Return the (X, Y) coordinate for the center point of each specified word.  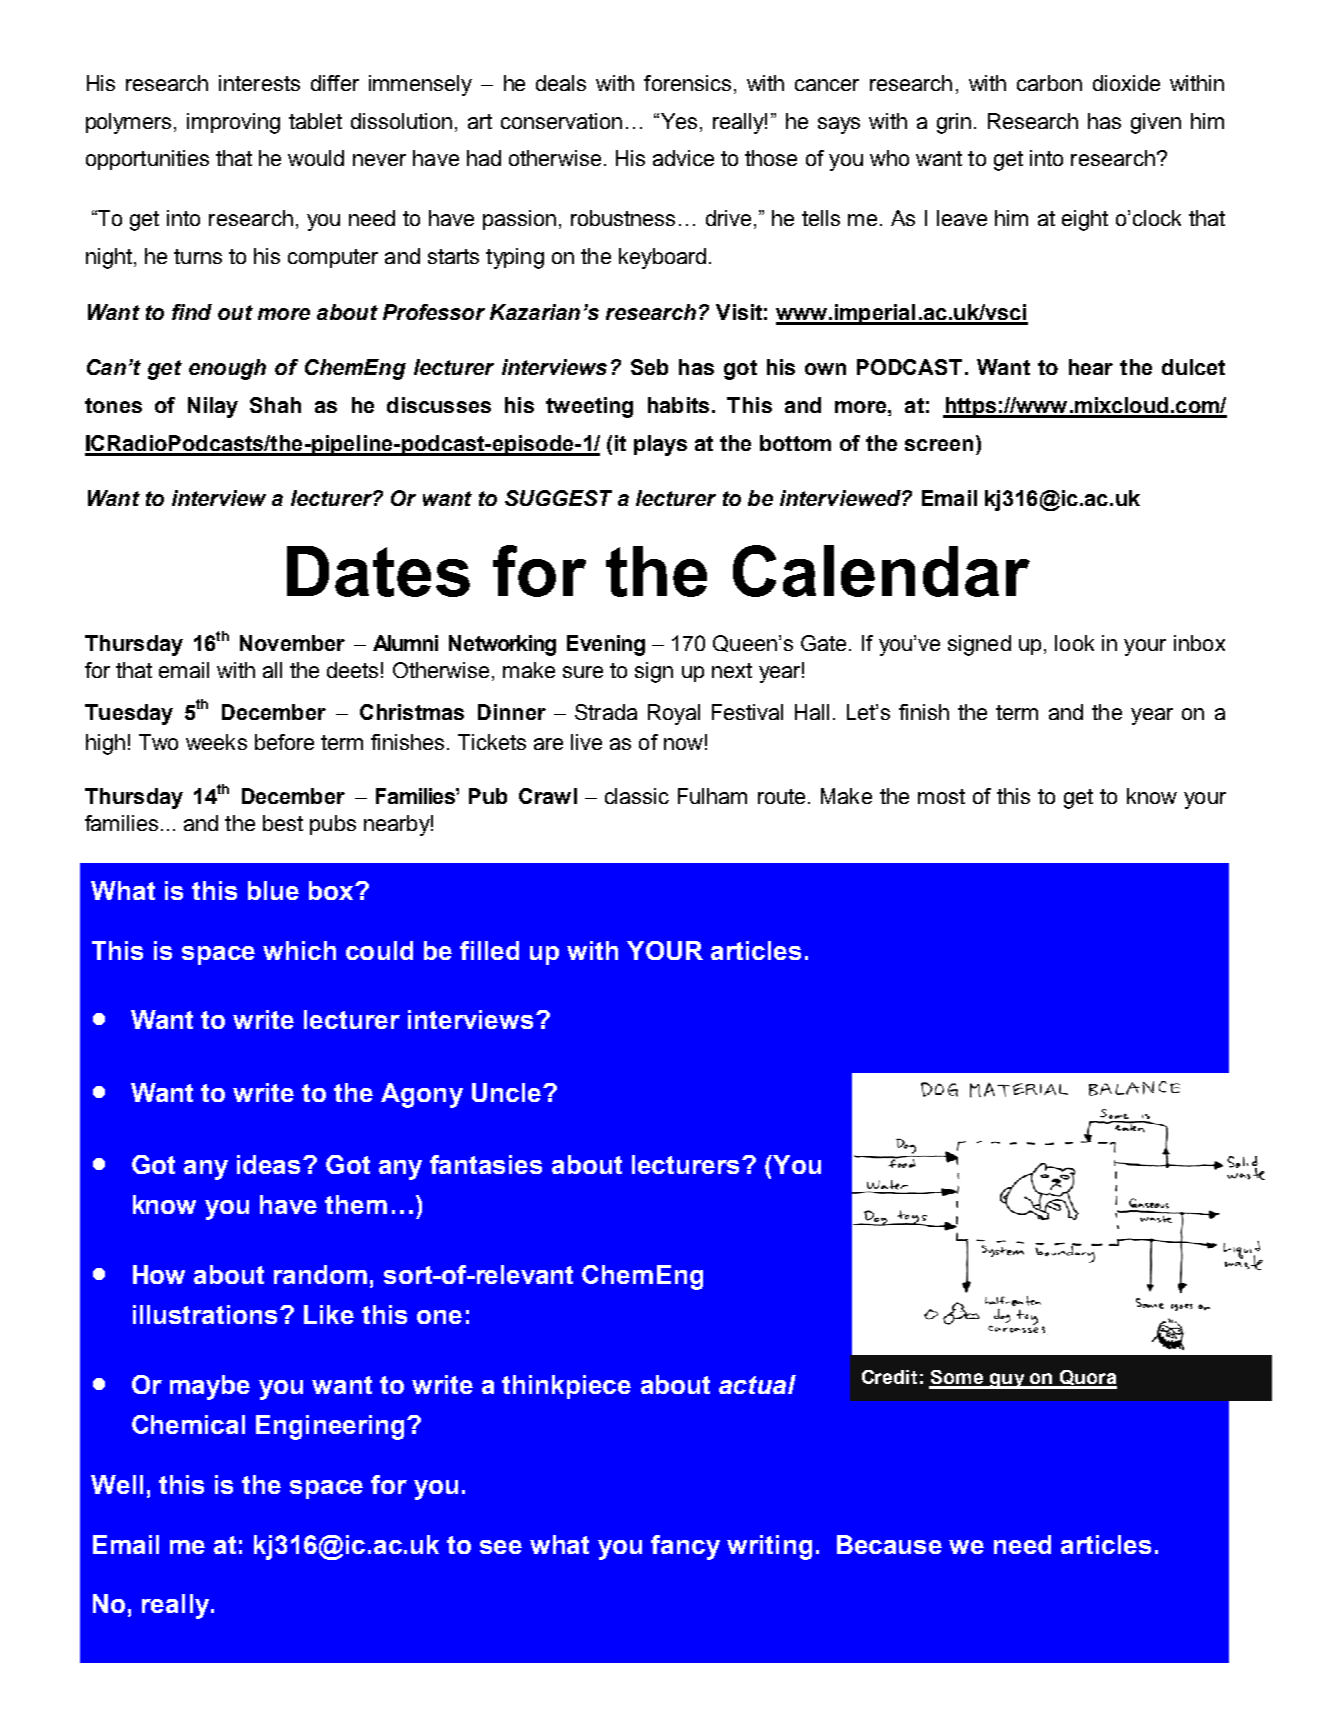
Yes (679, 121)
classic (637, 796)
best (283, 823)
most (941, 796)
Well (117, 1484)
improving (233, 123)
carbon (1049, 83)
